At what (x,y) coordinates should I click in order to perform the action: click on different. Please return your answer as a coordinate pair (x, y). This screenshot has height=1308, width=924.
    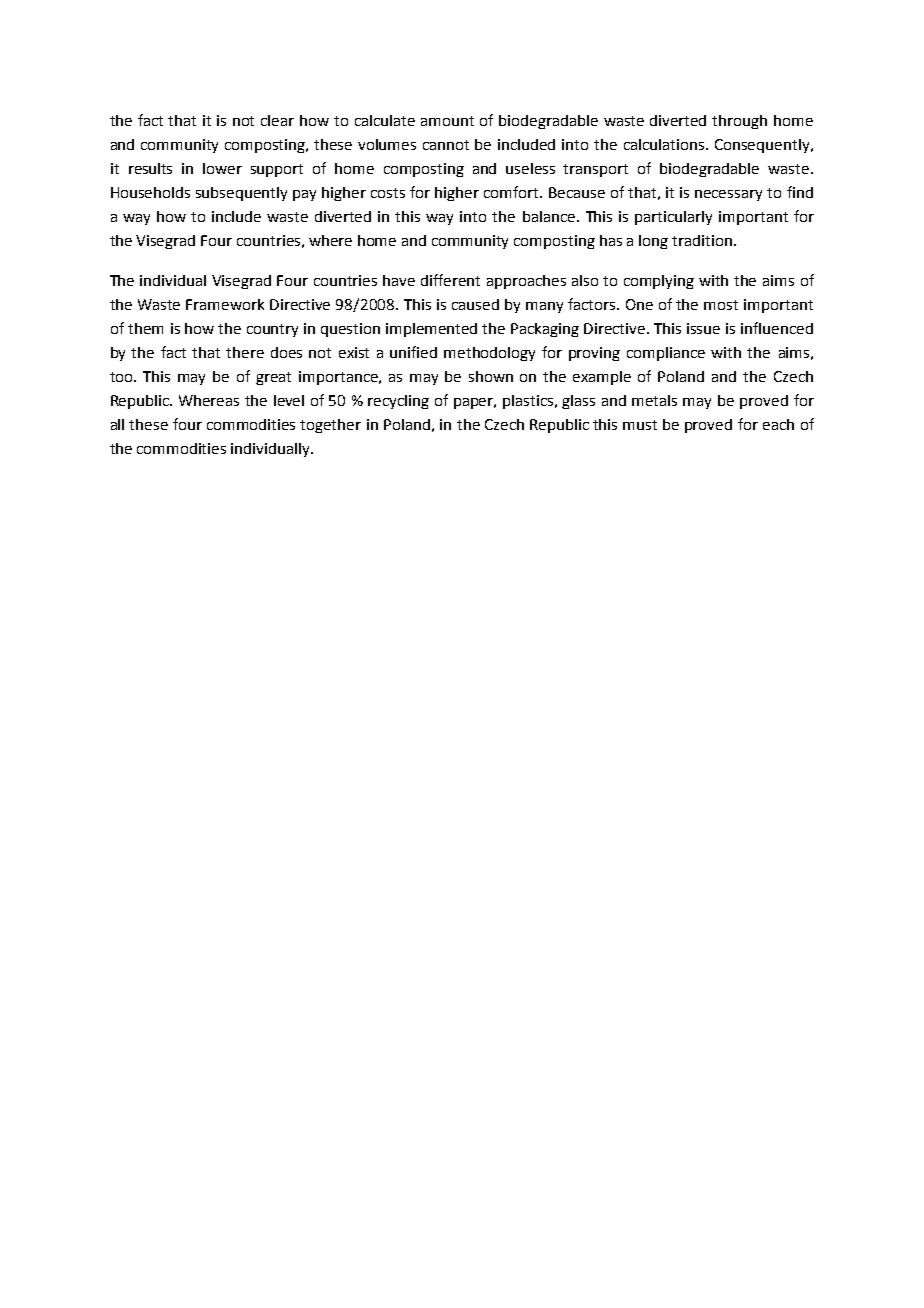
    Looking at the image, I should click on (450, 280).
